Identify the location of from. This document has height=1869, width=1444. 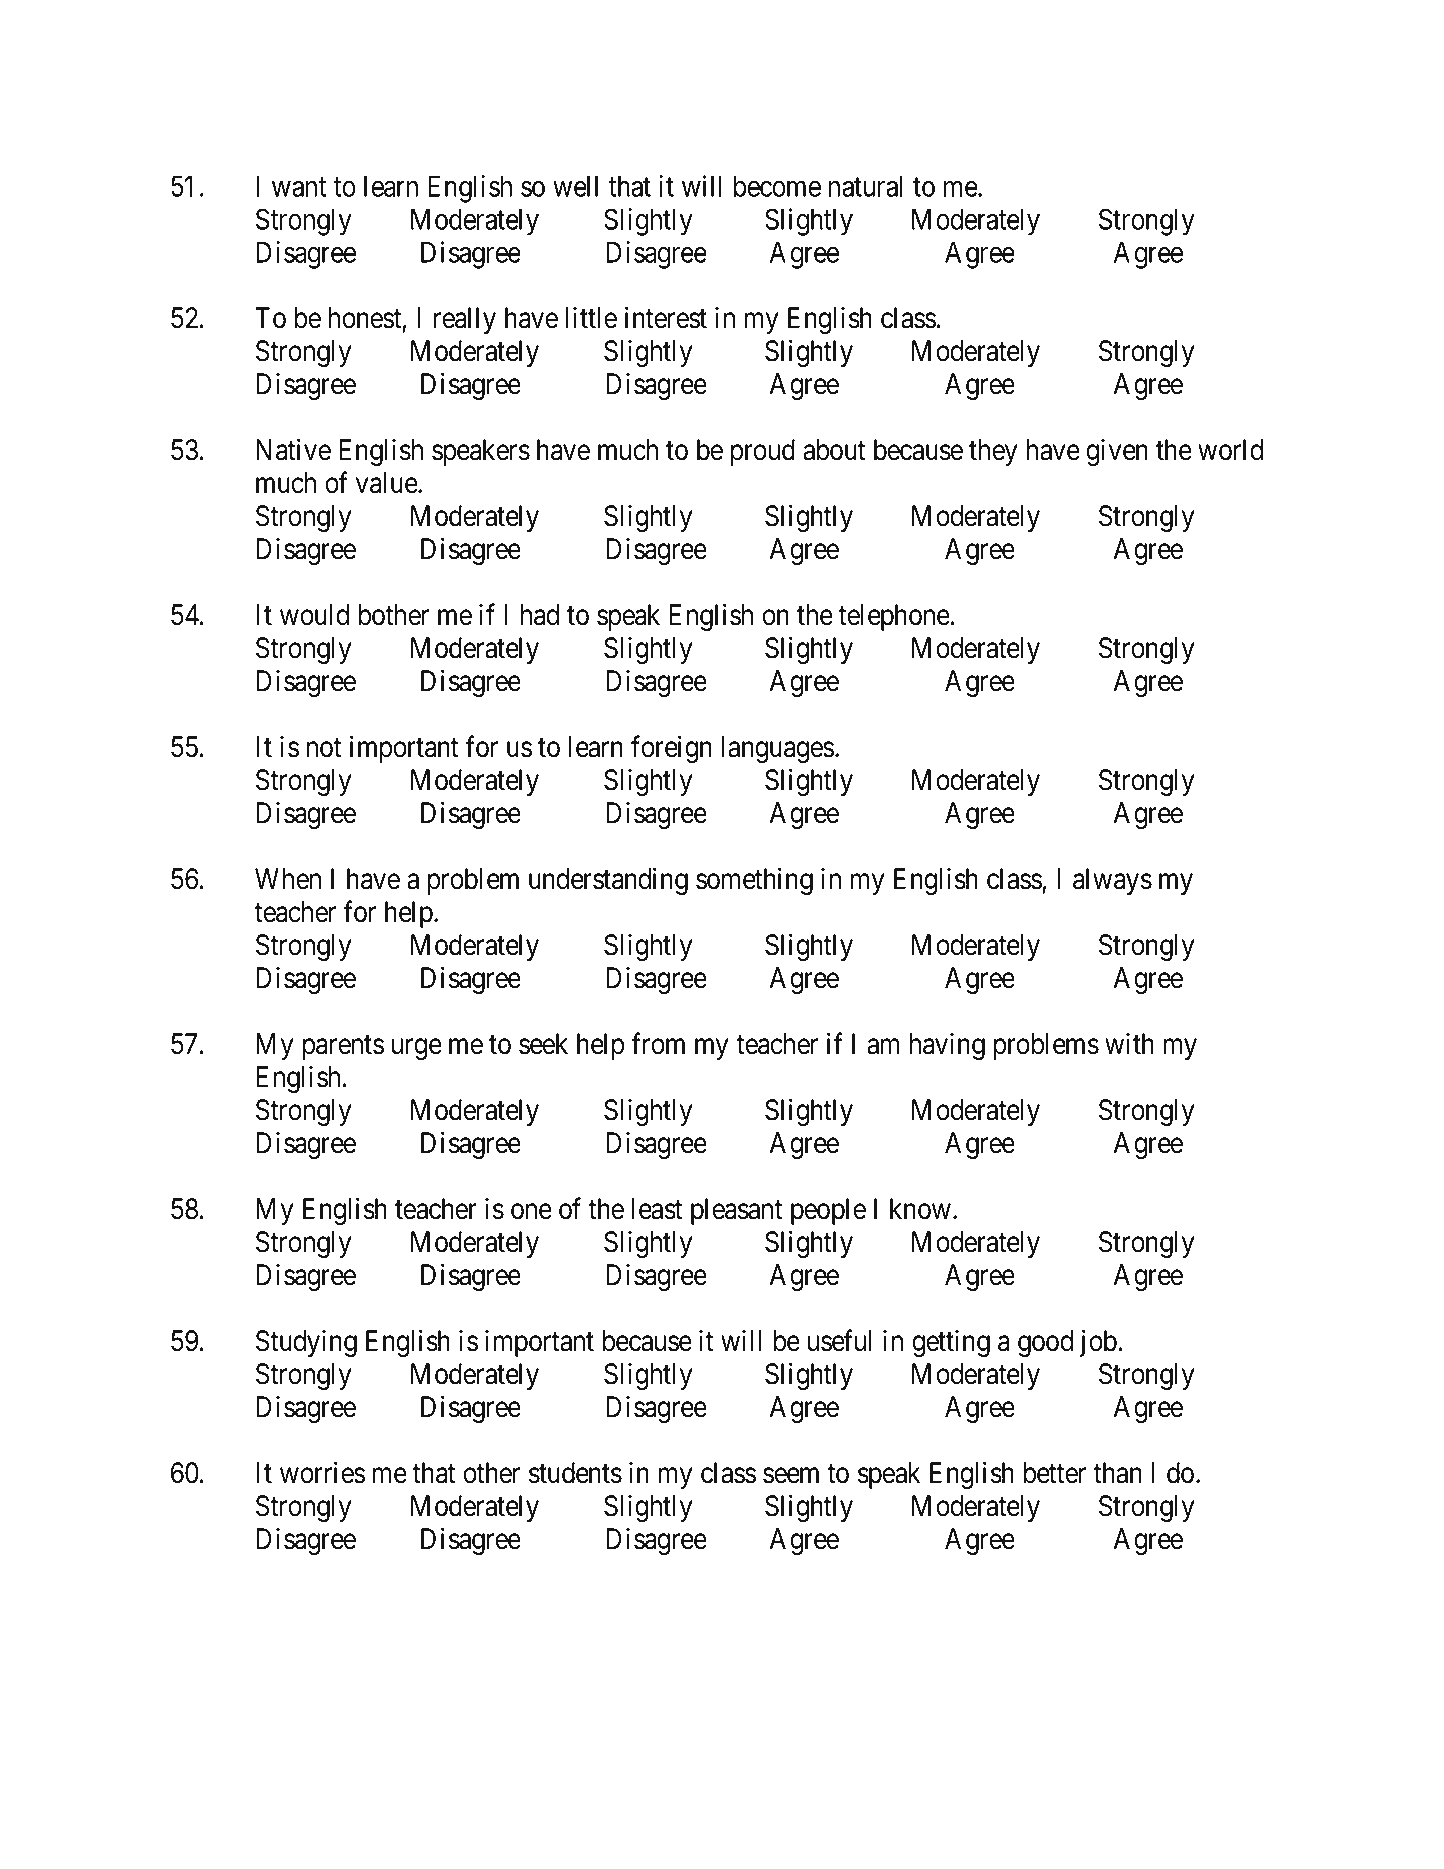
(658, 1043).
